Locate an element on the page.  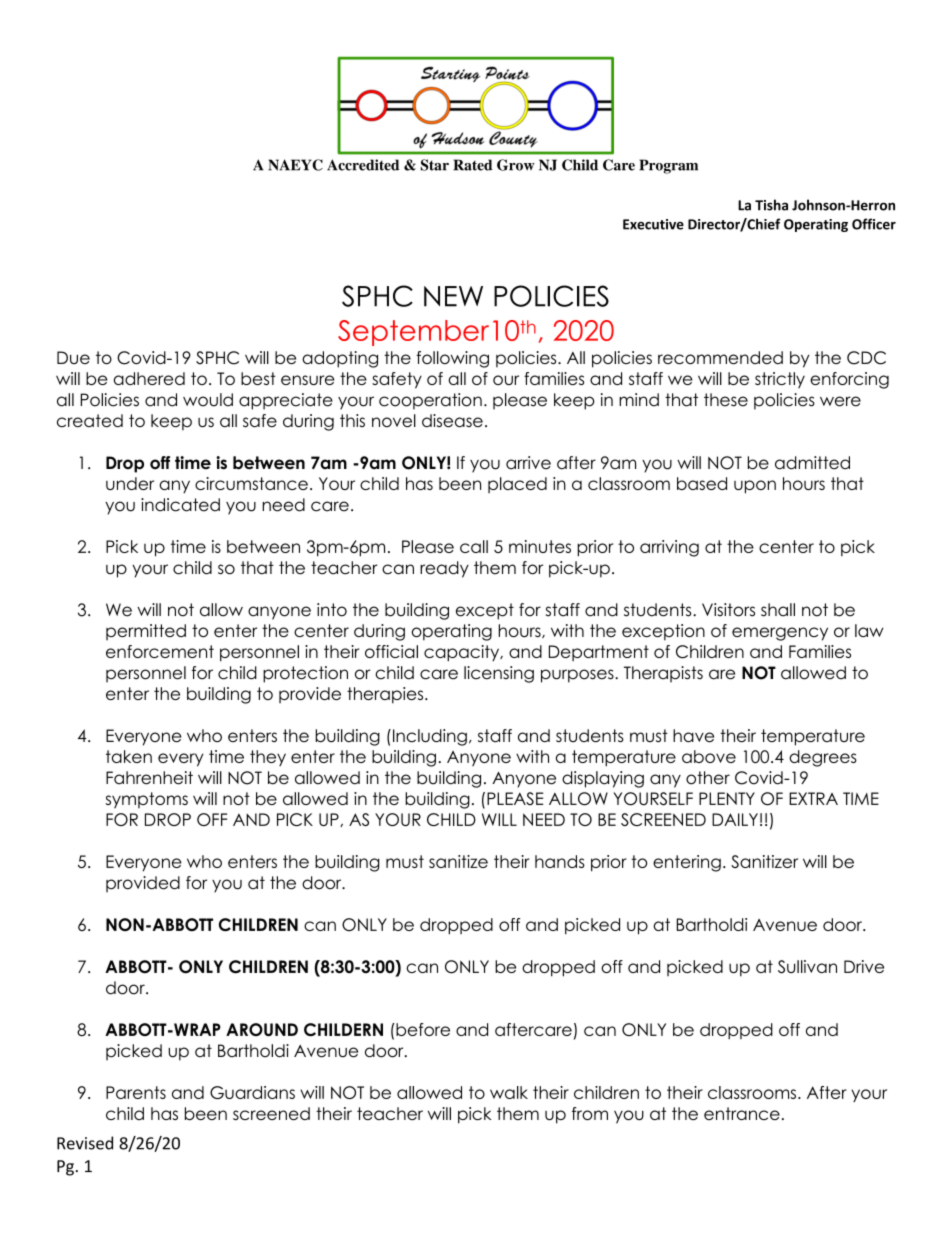
hands is located at coordinates (560, 861).
